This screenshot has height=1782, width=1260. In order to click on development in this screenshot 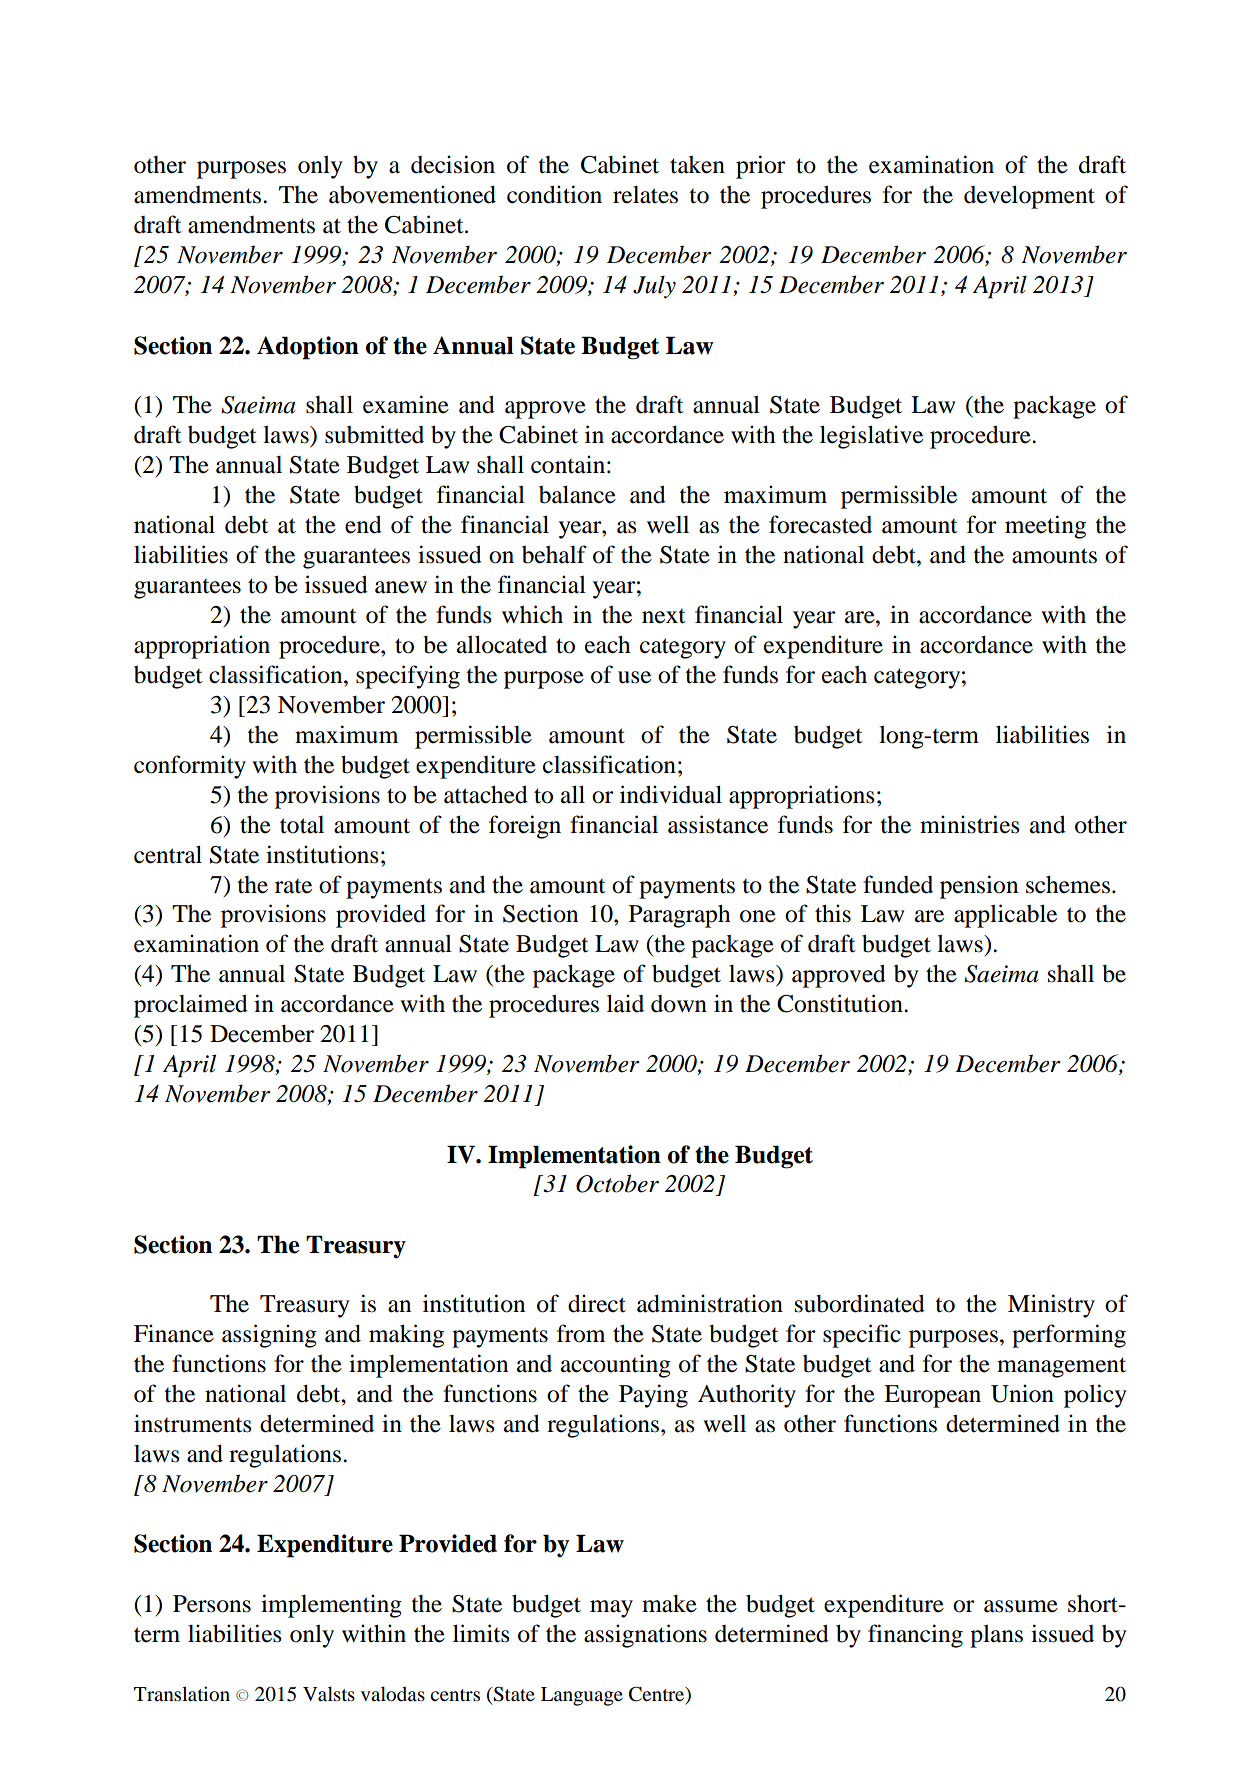, I will do `click(1029, 197)`.
